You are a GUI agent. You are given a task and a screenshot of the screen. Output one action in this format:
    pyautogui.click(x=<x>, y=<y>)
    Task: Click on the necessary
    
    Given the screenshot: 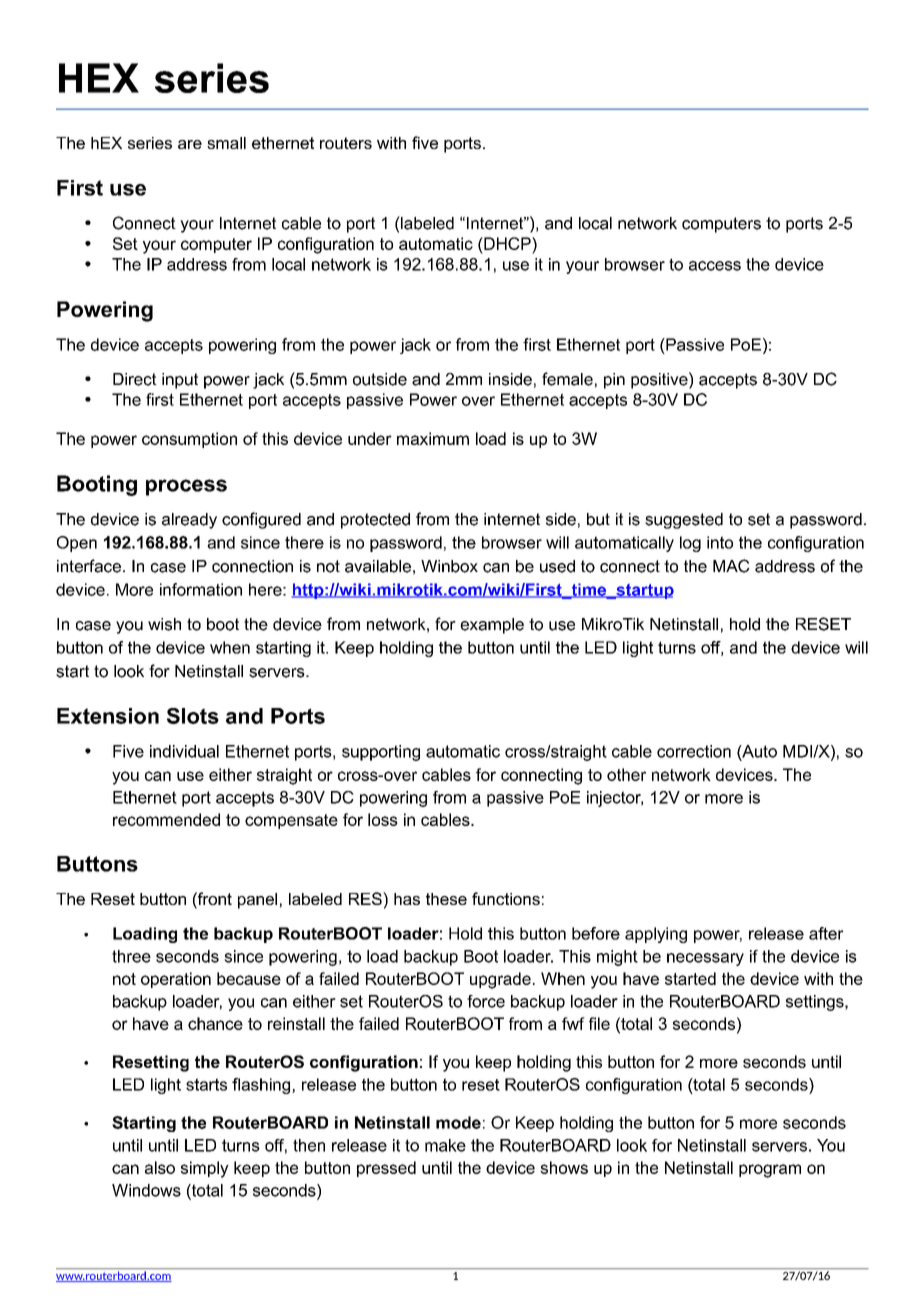 What is the action you would take?
    pyautogui.click(x=705, y=959)
